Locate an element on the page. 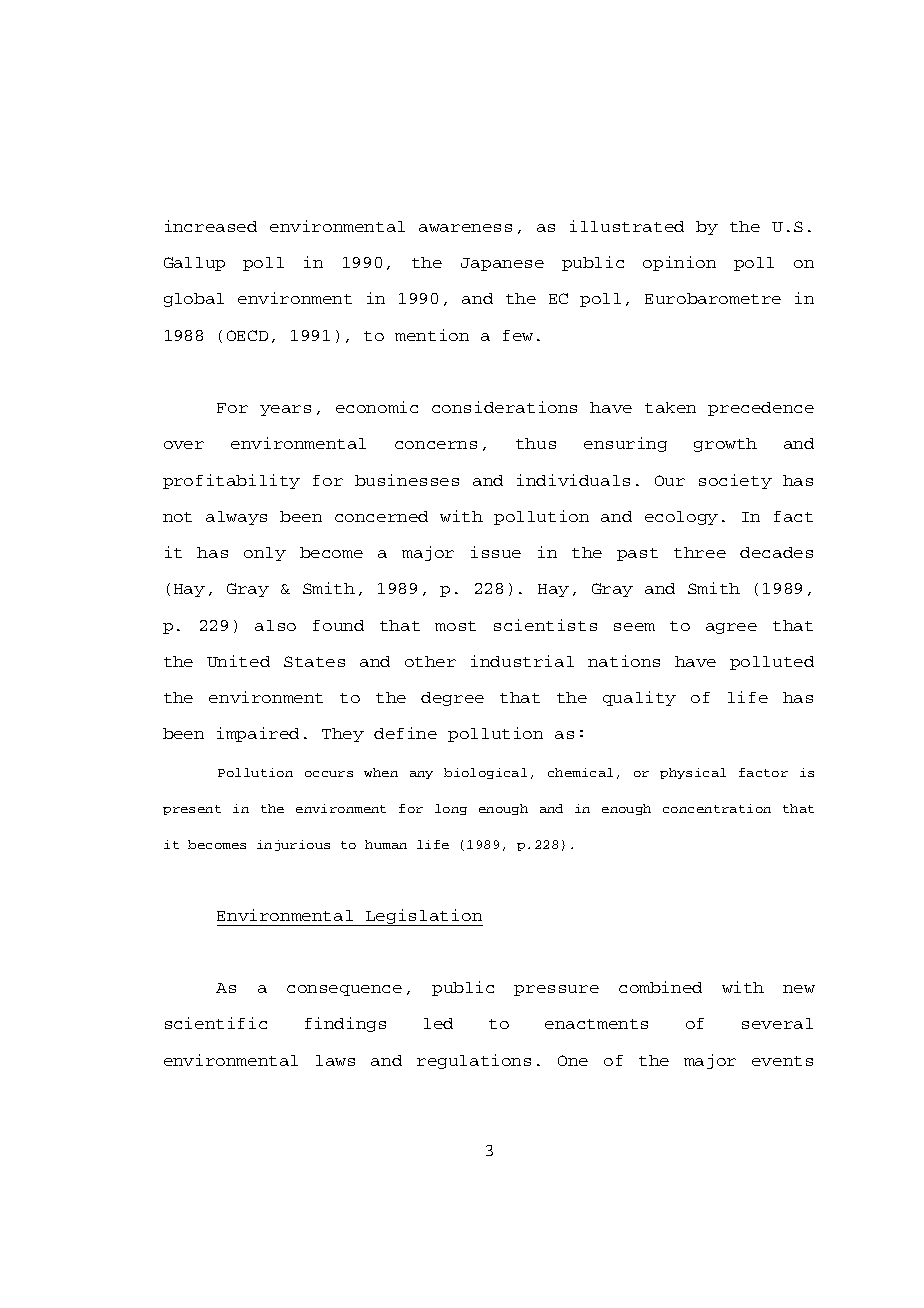  growth is located at coordinates (725, 445).
